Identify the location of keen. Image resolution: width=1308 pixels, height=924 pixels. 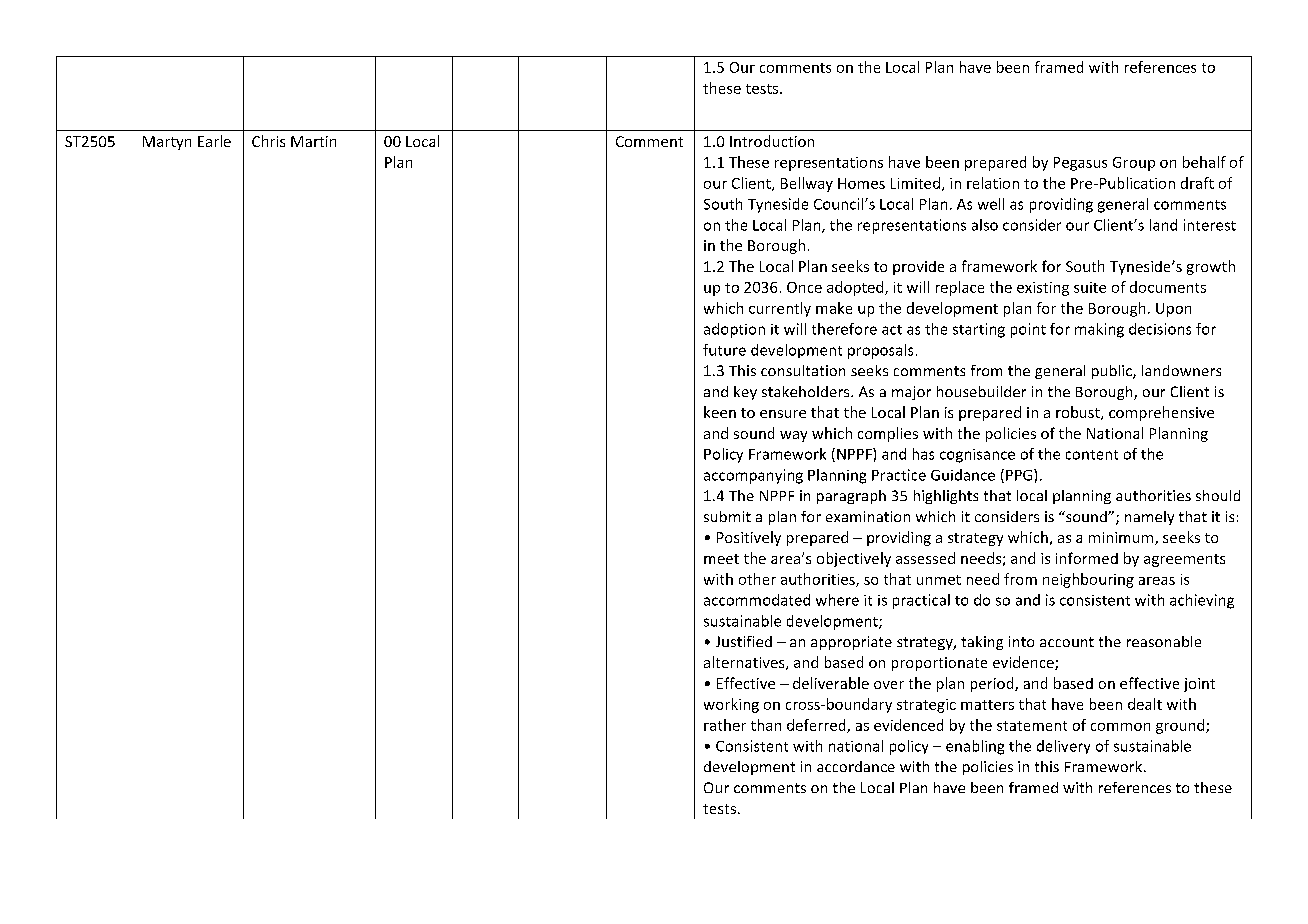
(720, 412).
